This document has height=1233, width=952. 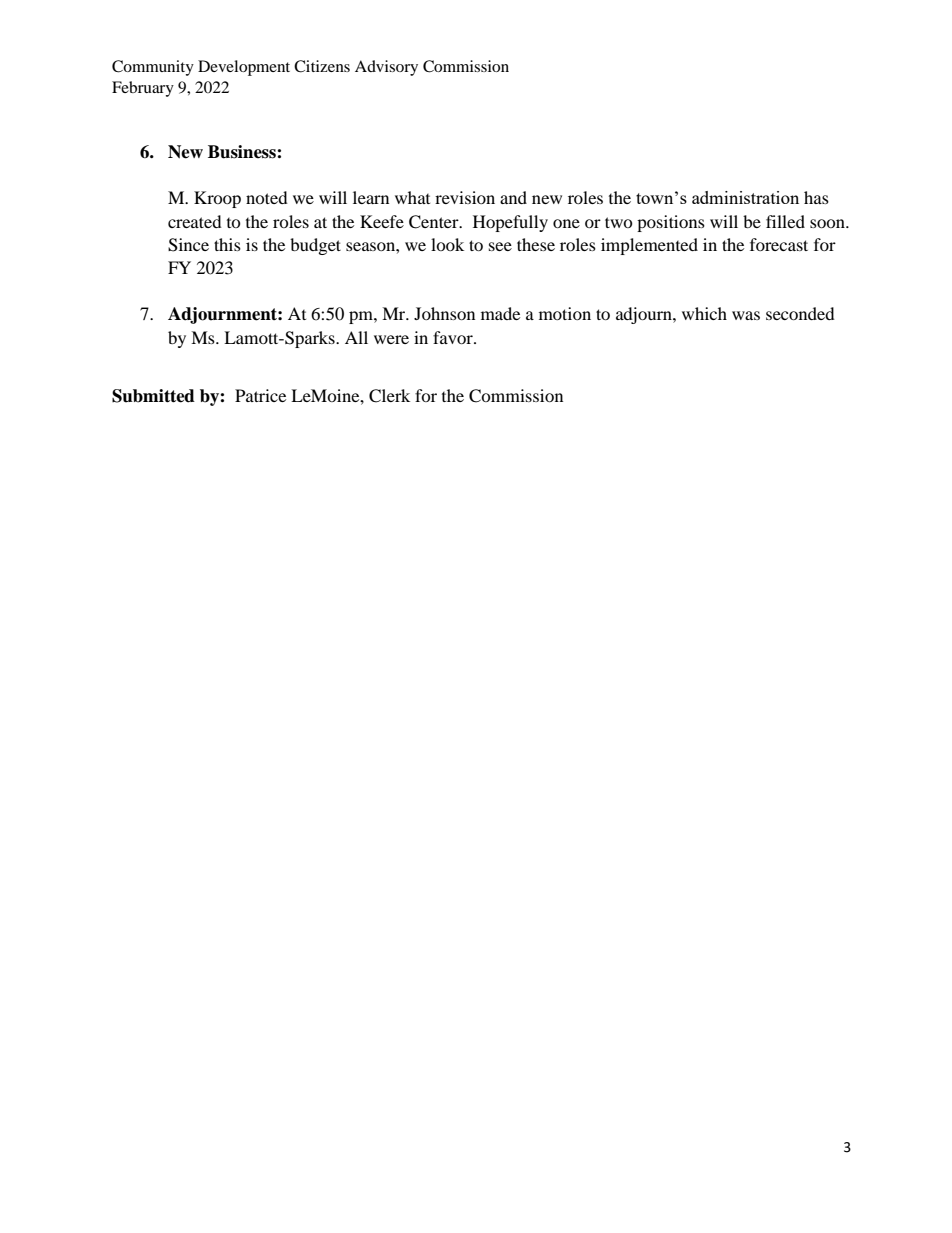 What do you see at coordinates (386, 68) in the document?
I see `Advisory` at bounding box center [386, 68].
